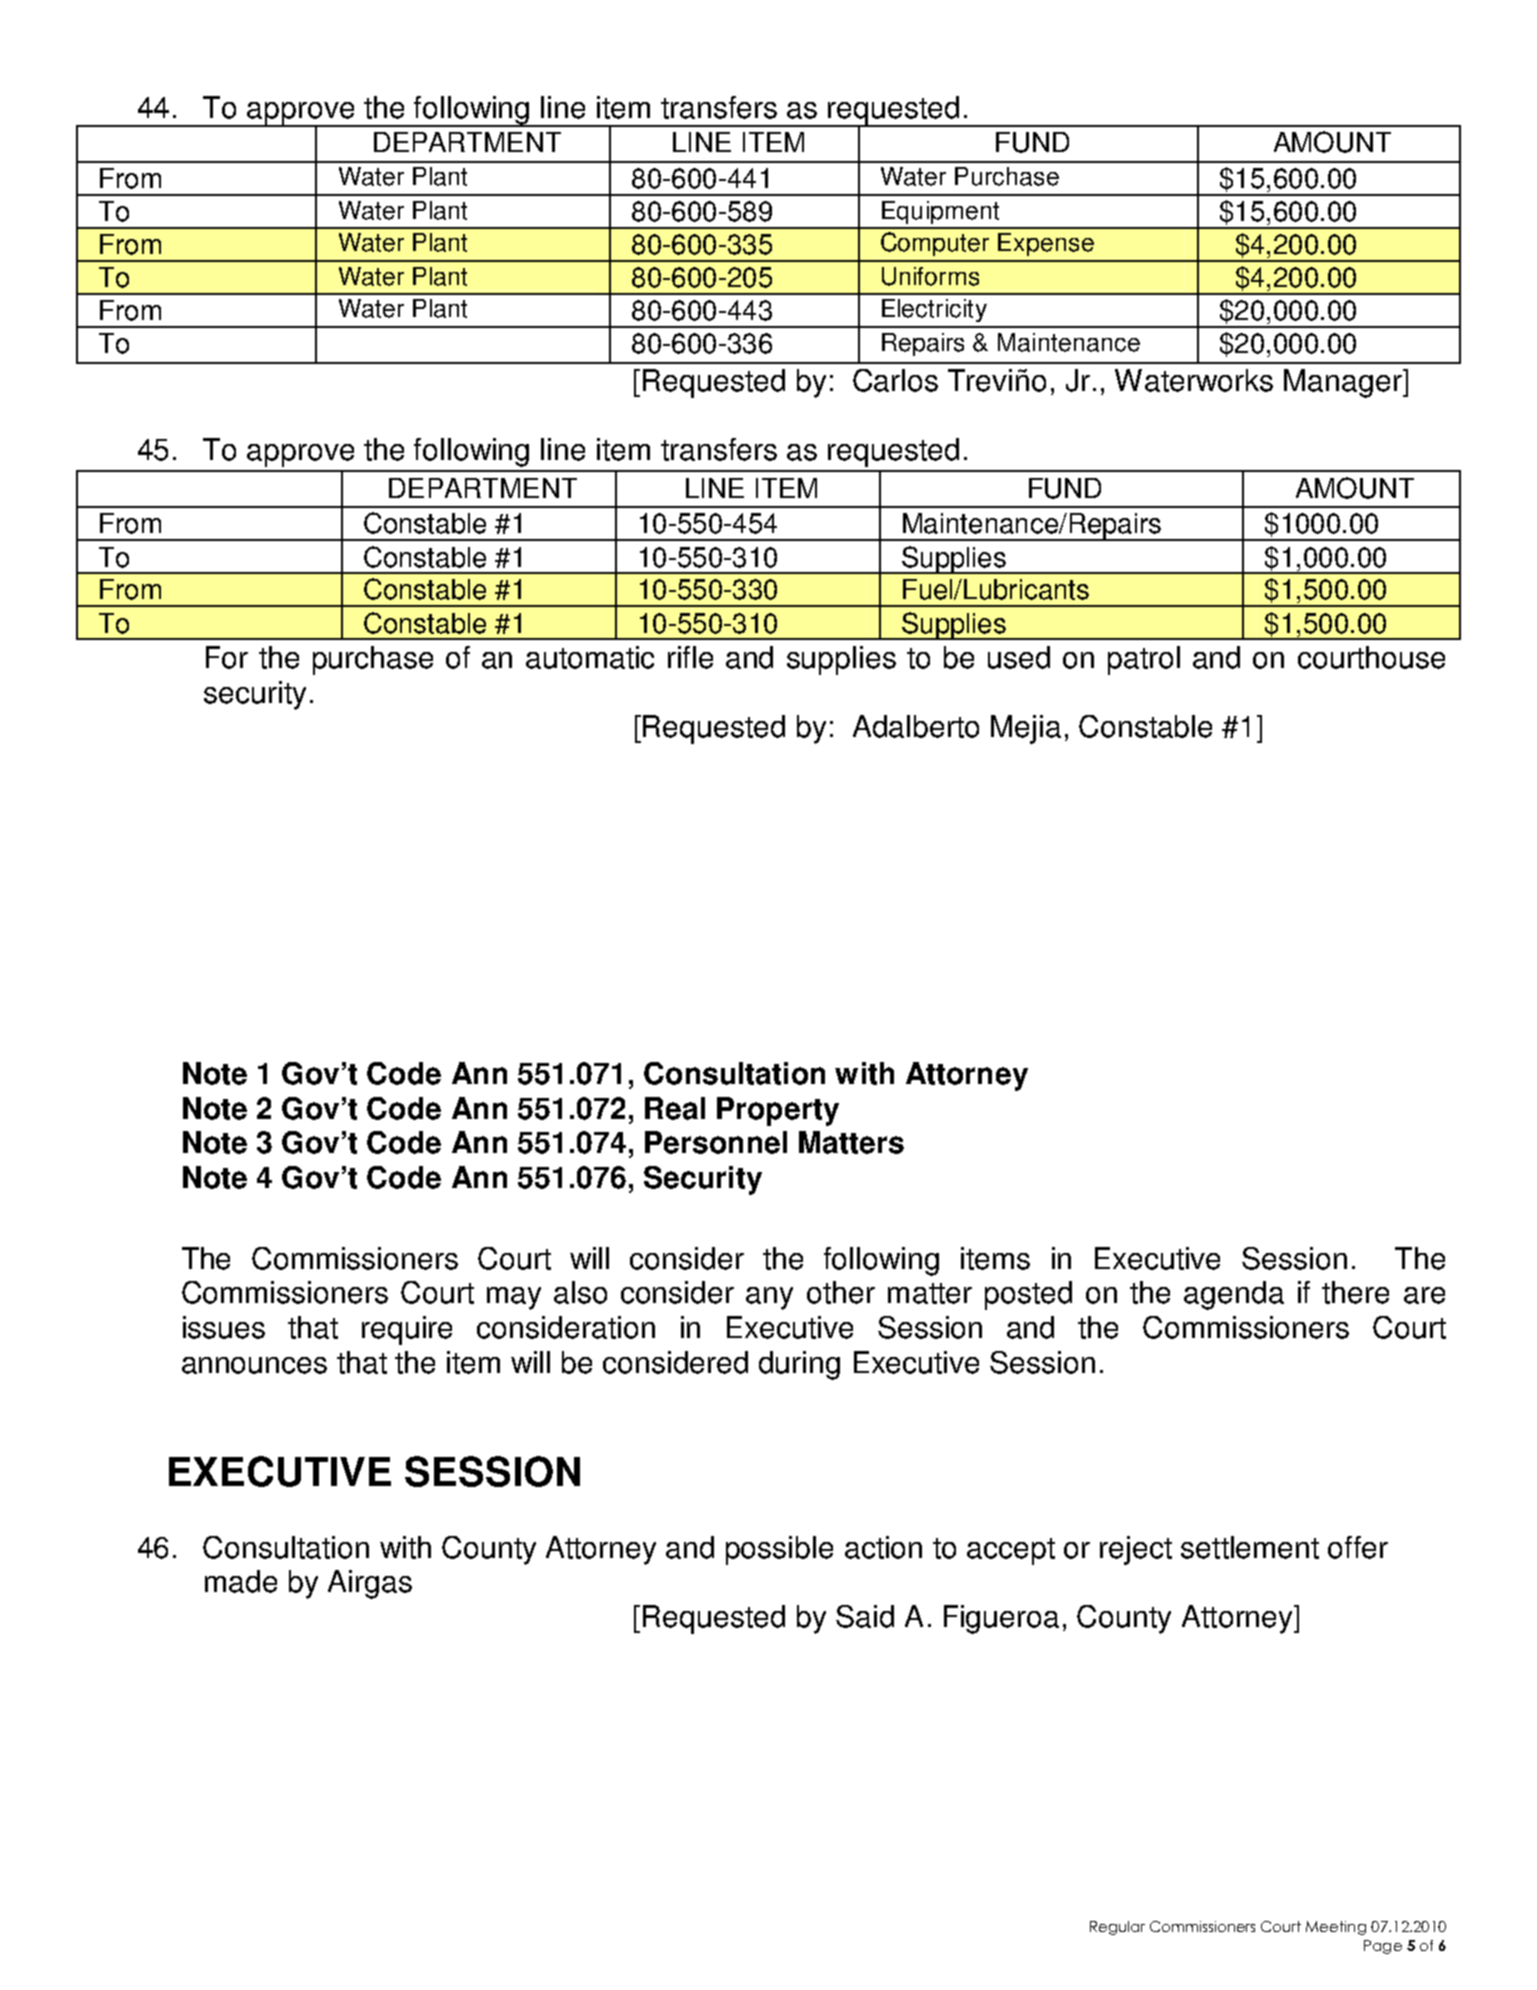 The height and width of the screenshot is (1990, 1537). I want to click on automatic, so click(590, 657).
